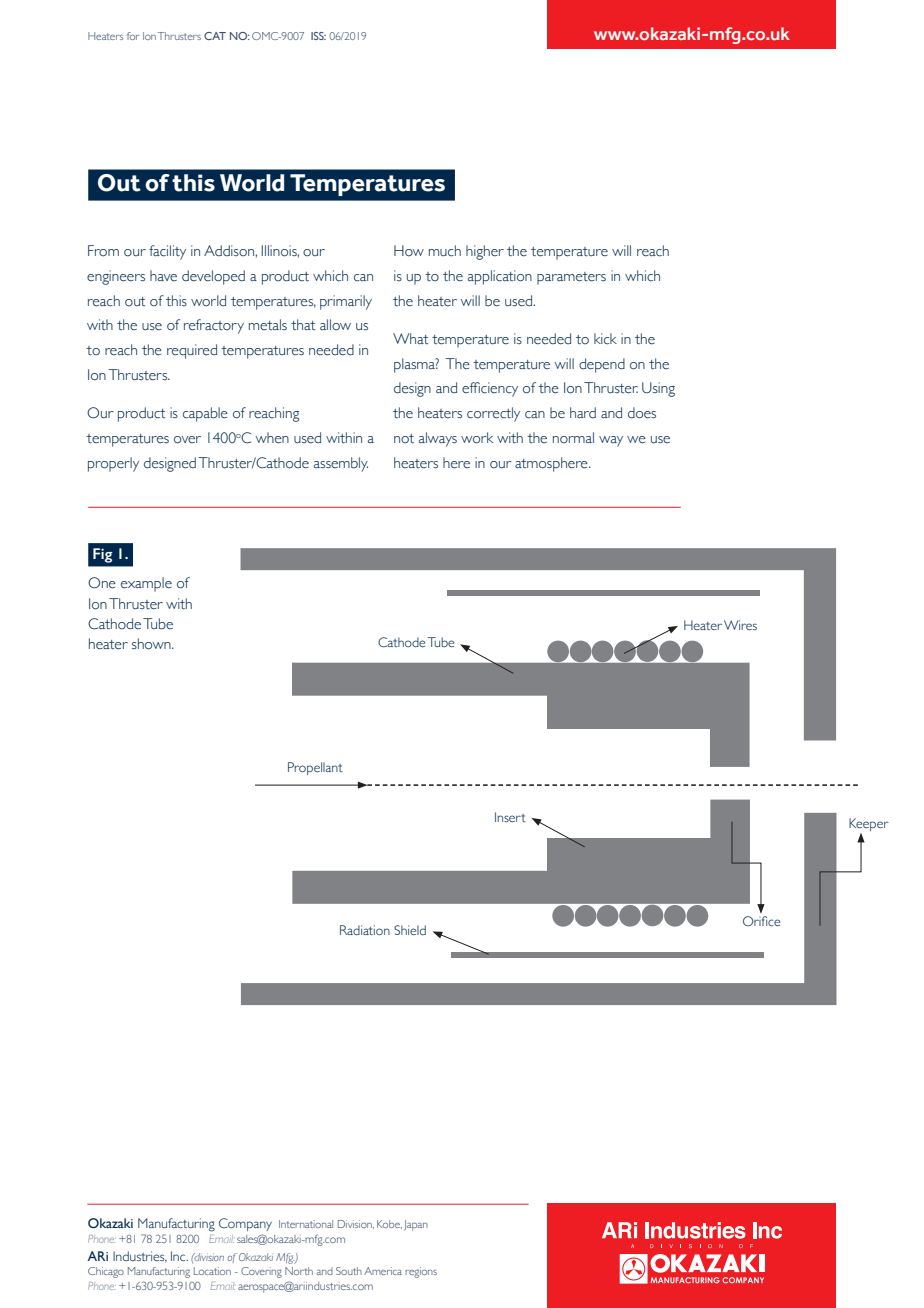 The image size is (924, 1308). I want to click on parameters, so click(571, 278).
